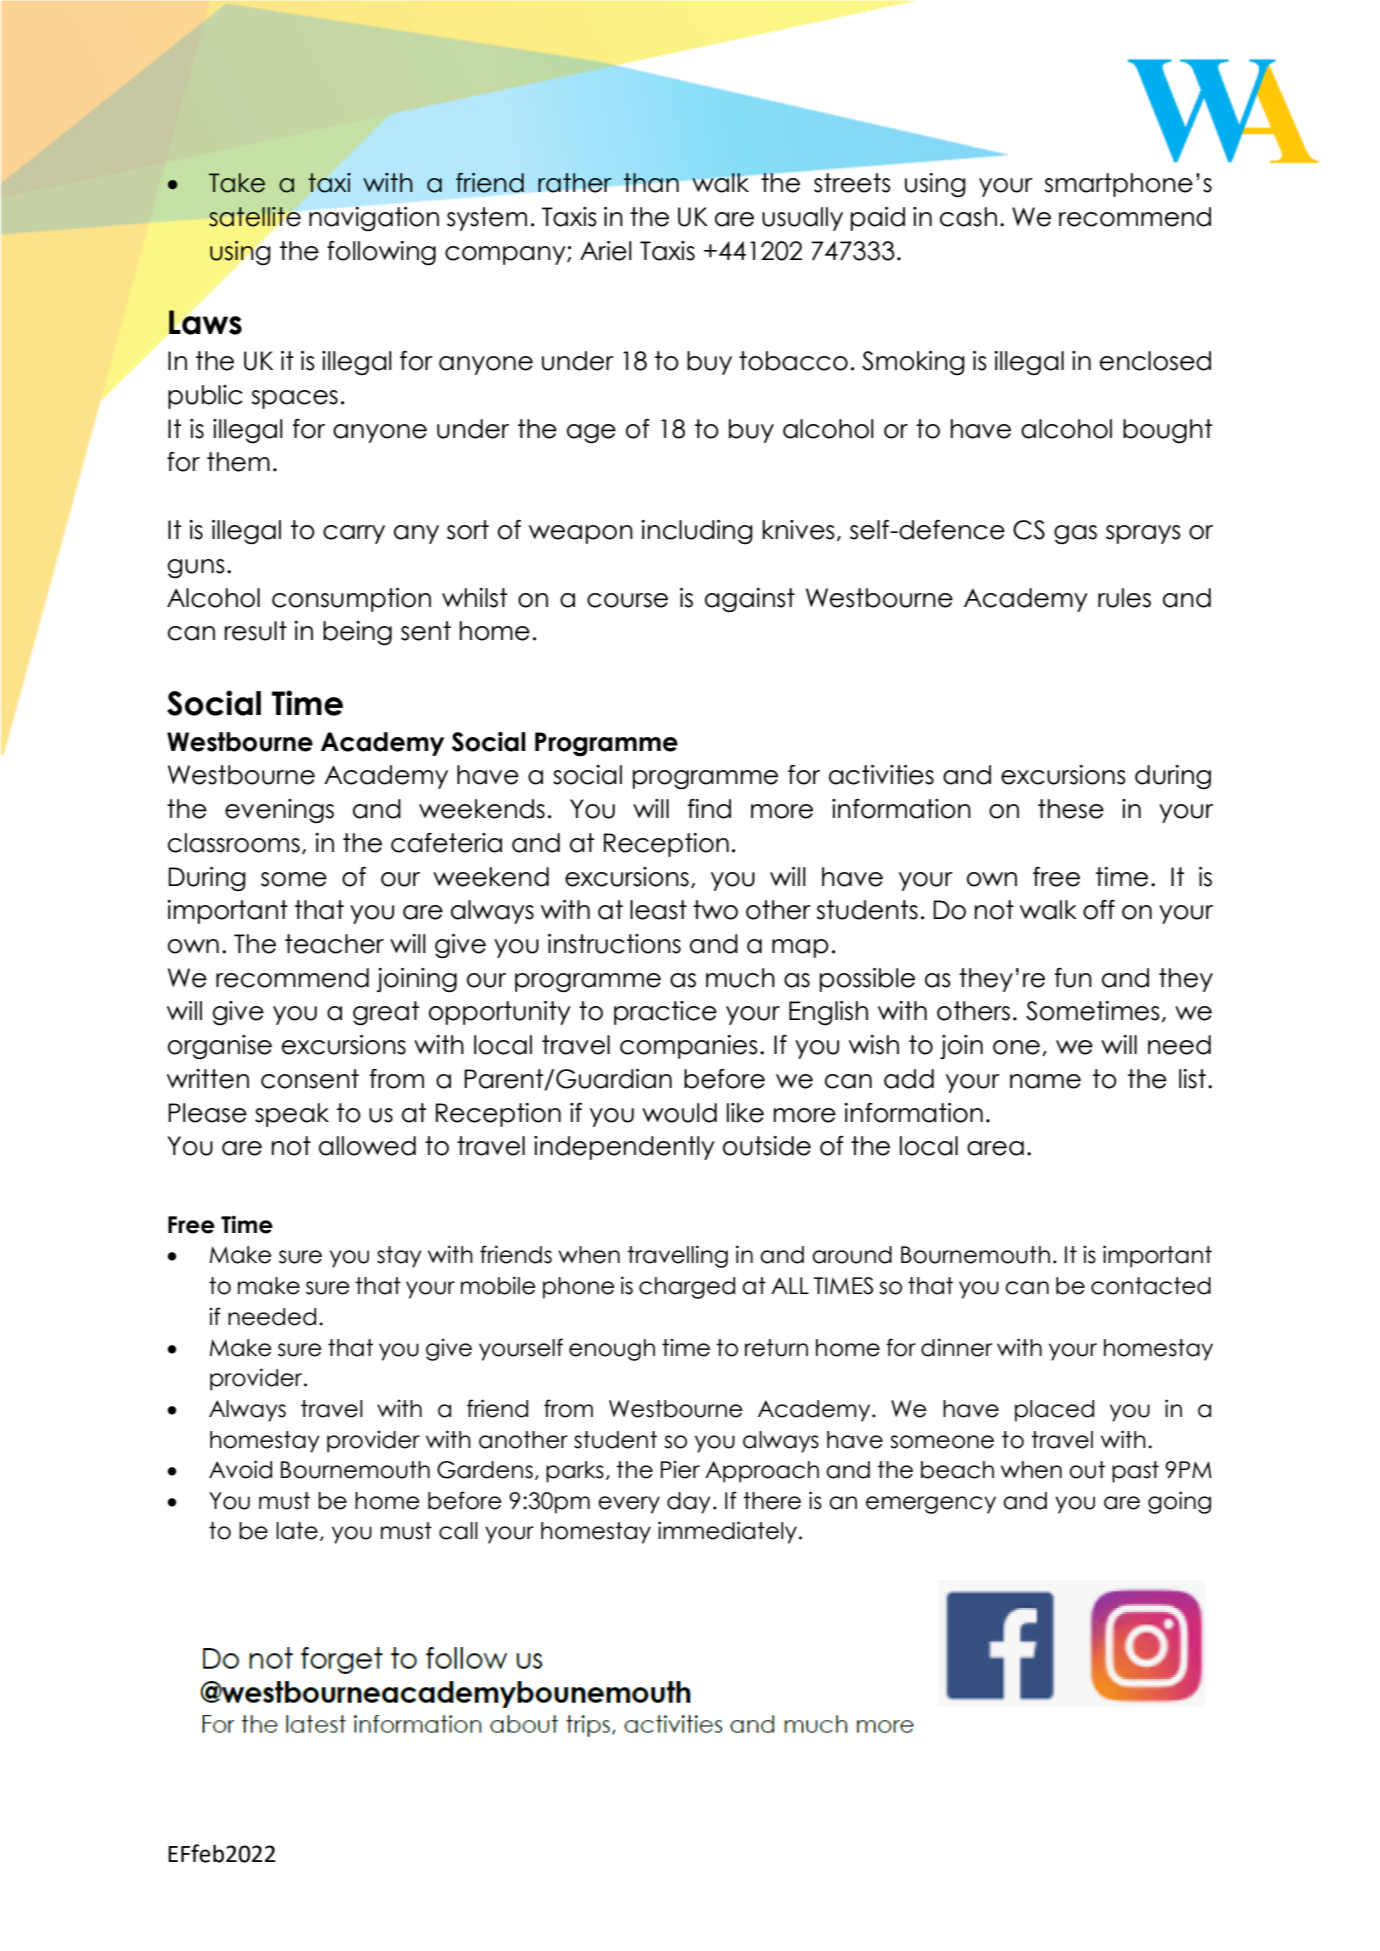 The width and height of the document is (1380, 1951). I want to click on than, so click(651, 183).
